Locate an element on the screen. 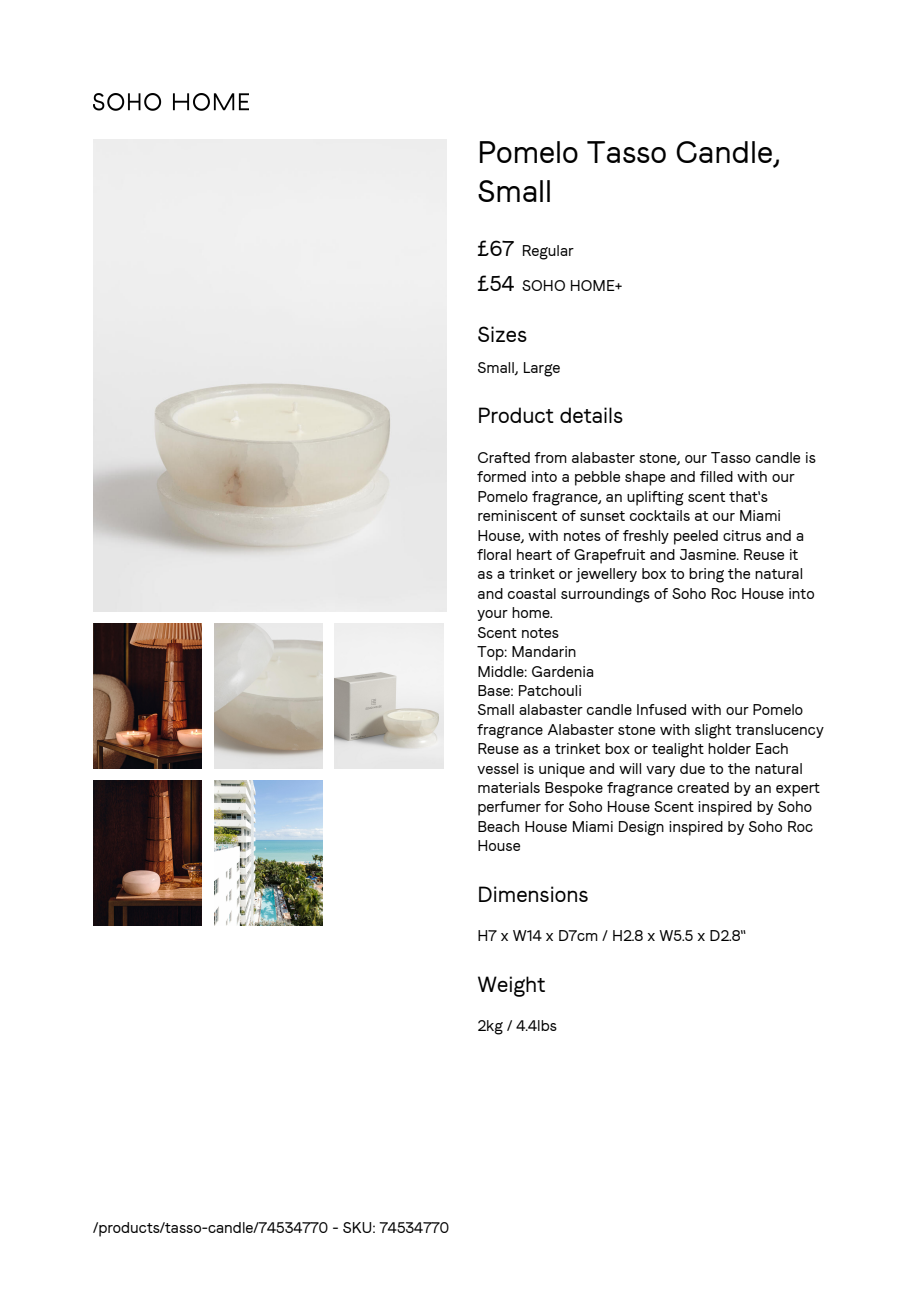 Image resolution: width=924 pixels, height=1308 pixels. Weight is located at coordinates (511, 986).
